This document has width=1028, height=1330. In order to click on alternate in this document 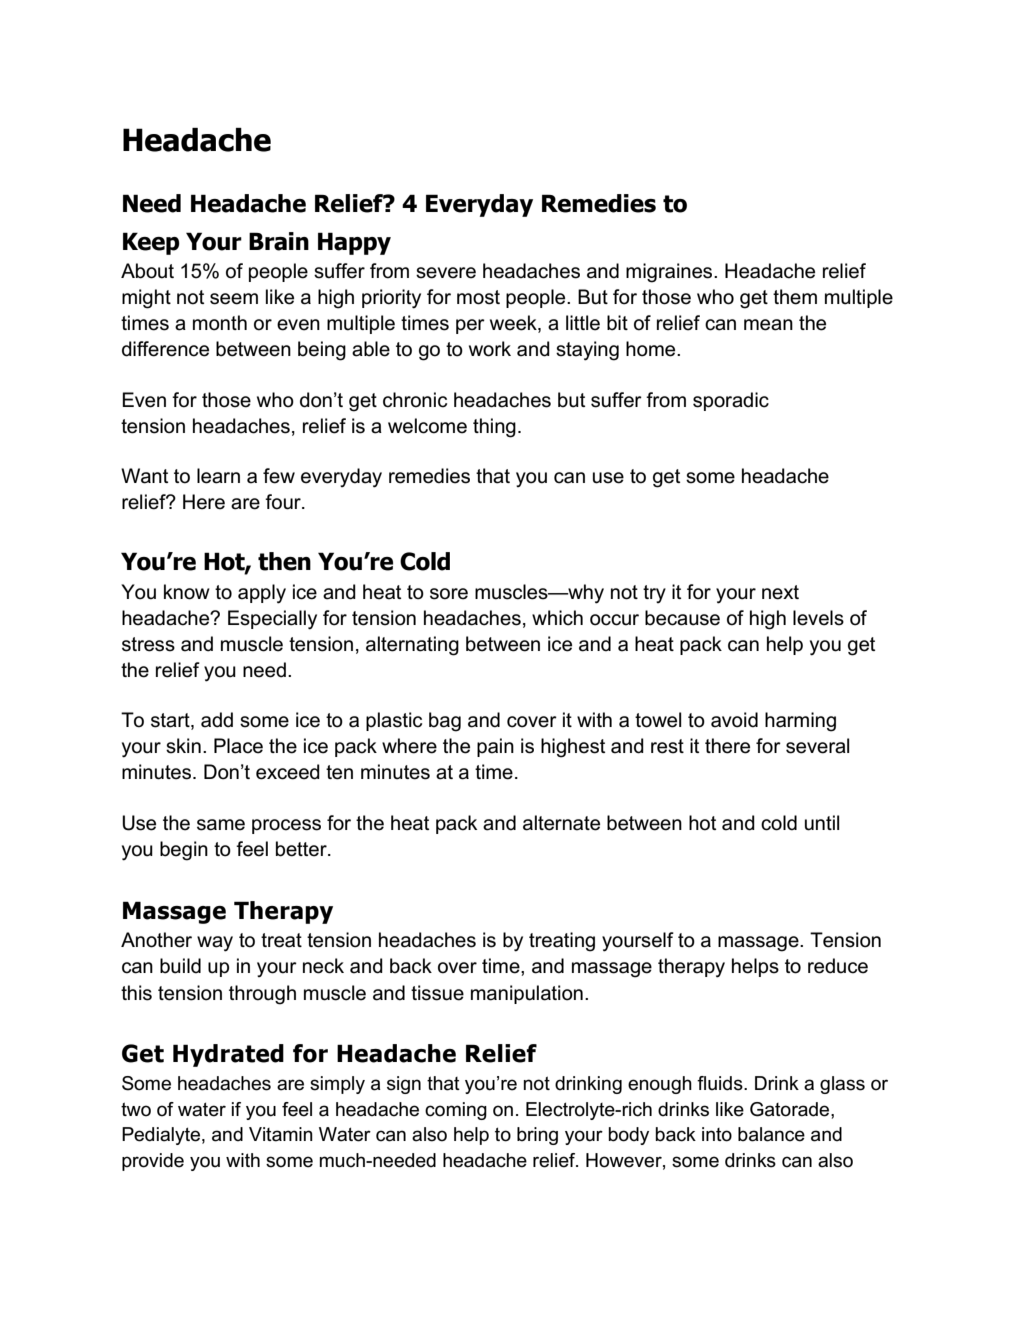, I will do `click(561, 823)`.
